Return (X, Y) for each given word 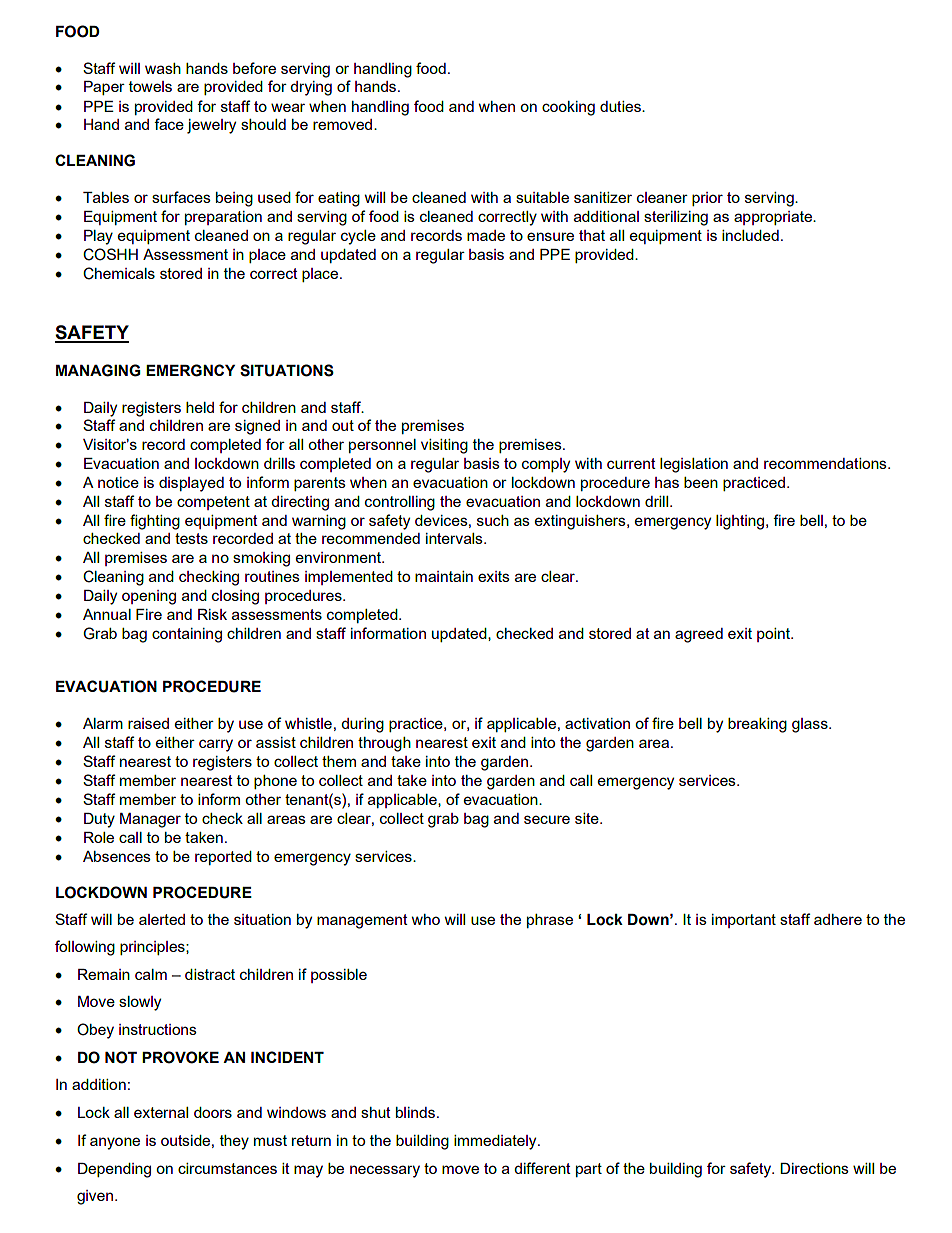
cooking (568, 108)
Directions (814, 1168)
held (200, 407)
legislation (694, 465)
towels (150, 86)
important (744, 921)
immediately (496, 1142)
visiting (444, 446)
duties (621, 106)
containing (187, 635)
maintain (444, 576)
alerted (162, 919)
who (426, 919)
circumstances (227, 1168)
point (774, 635)
